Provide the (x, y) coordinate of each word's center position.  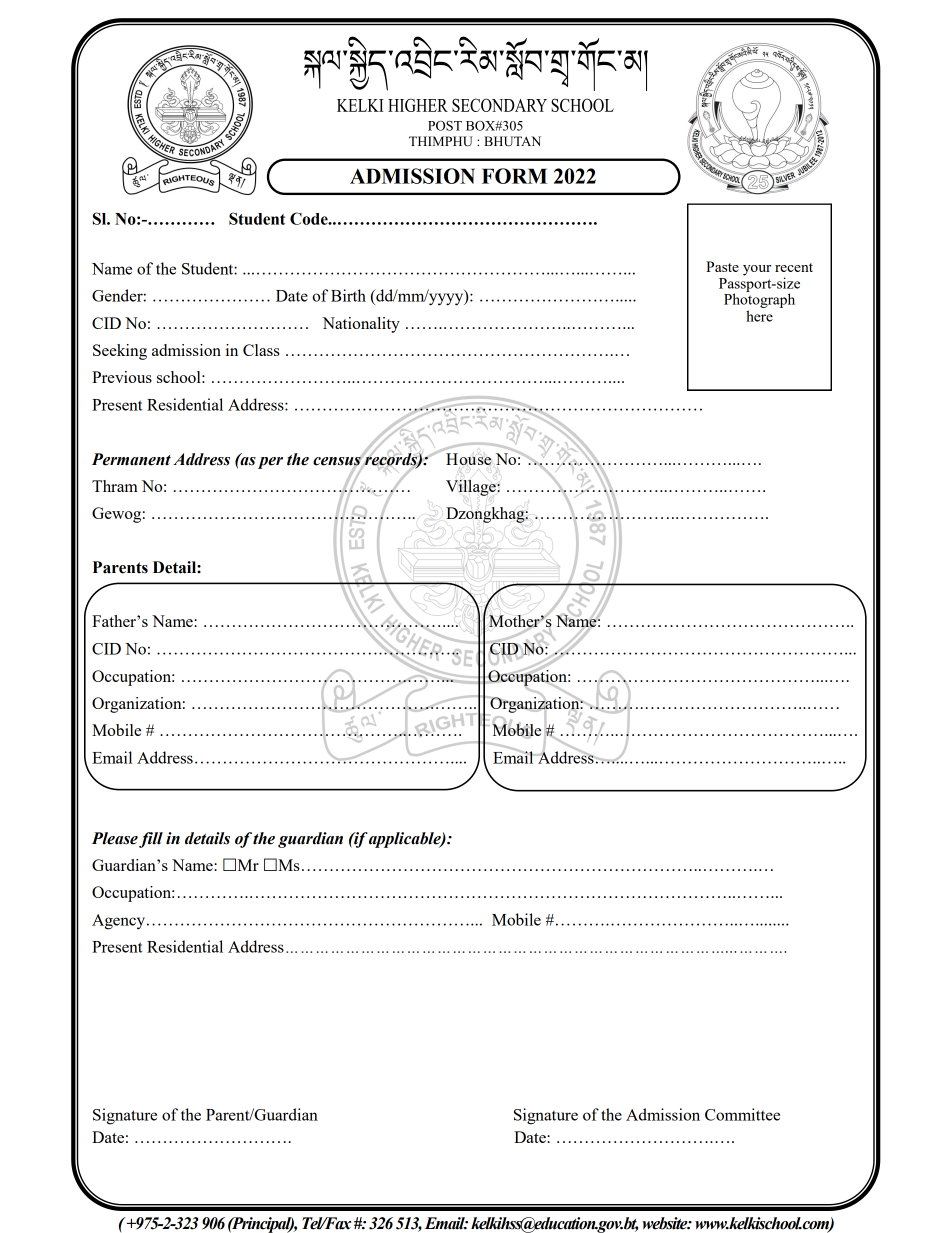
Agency (120, 922)
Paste (722, 266)
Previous (122, 377)
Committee (742, 1114)
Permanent (131, 459)
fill (151, 840)
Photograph (759, 301)
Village (472, 488)
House (468, 459)
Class (261, 350)
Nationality (361, 325)
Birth (348, 295)
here (759, 316)
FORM (514, 176)
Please (115, 838)
